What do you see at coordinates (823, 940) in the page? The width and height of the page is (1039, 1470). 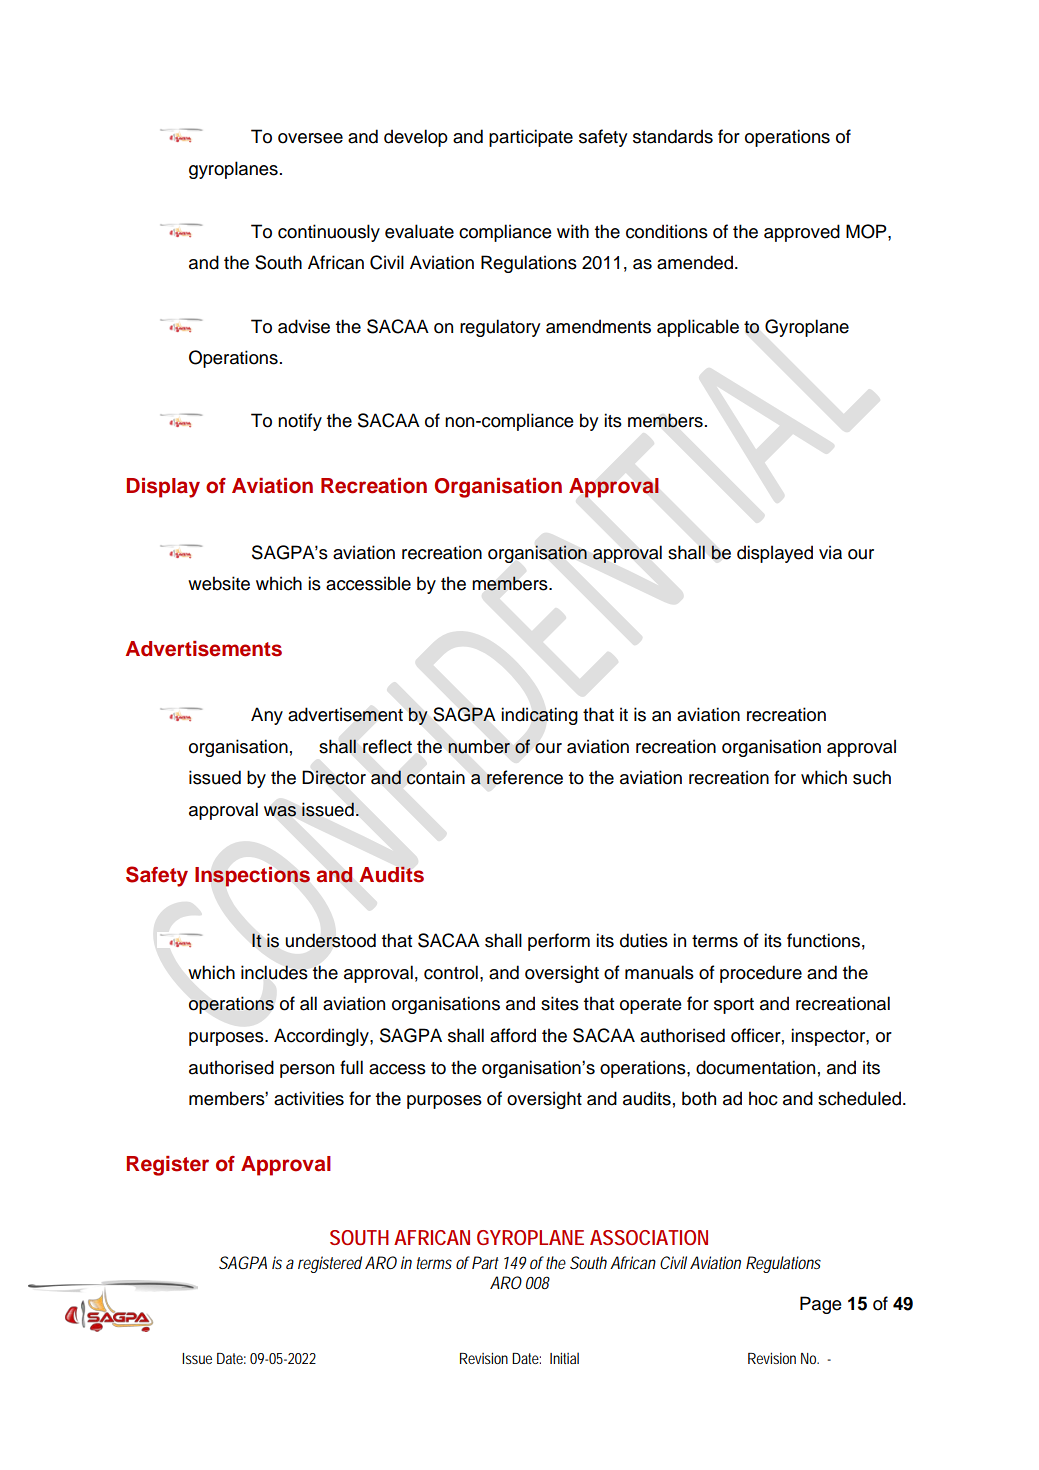 I see `functions` at bounding box center [823, 940].
